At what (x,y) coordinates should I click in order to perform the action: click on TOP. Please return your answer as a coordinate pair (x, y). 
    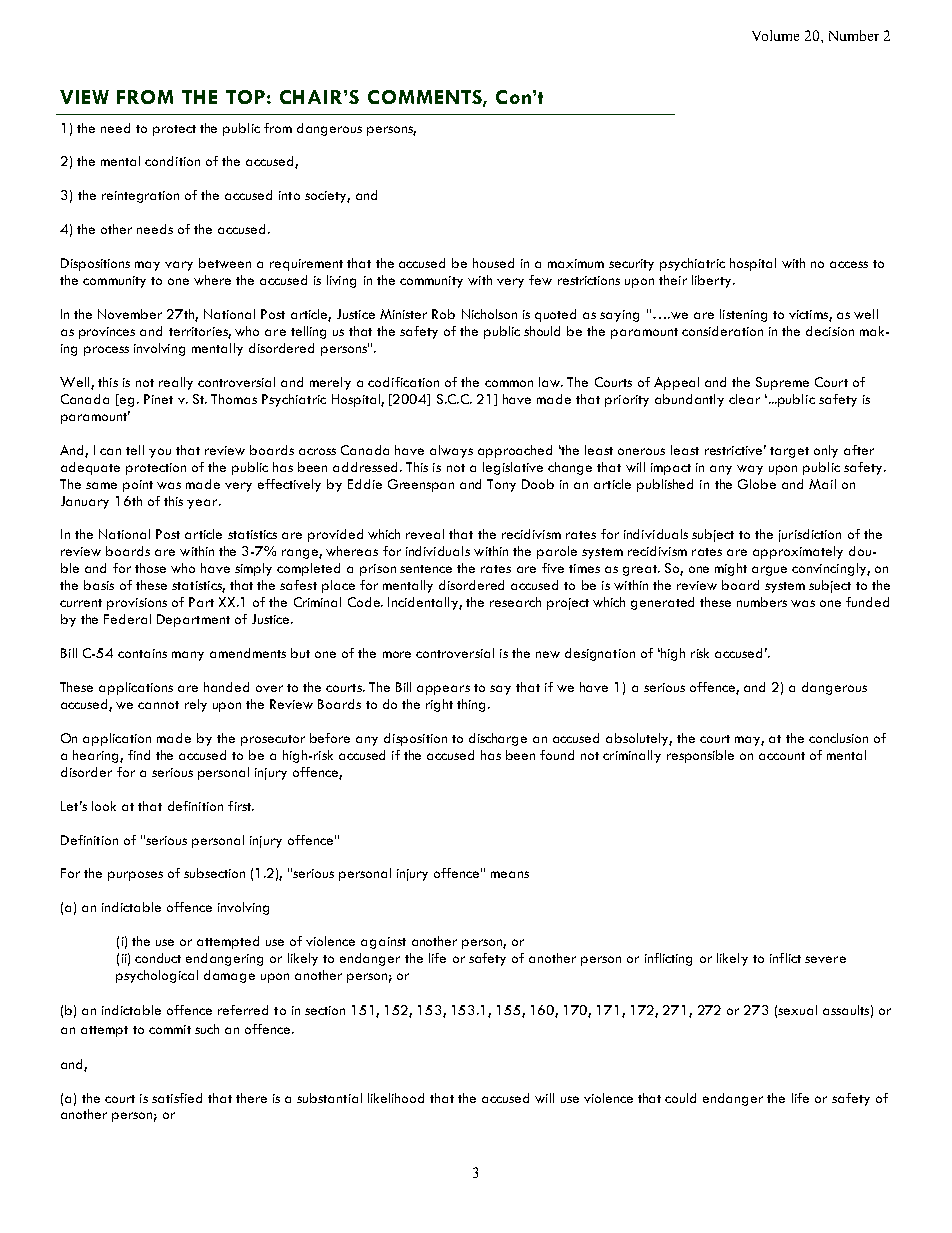
    Looking at the image, I should click on (245, 97).
